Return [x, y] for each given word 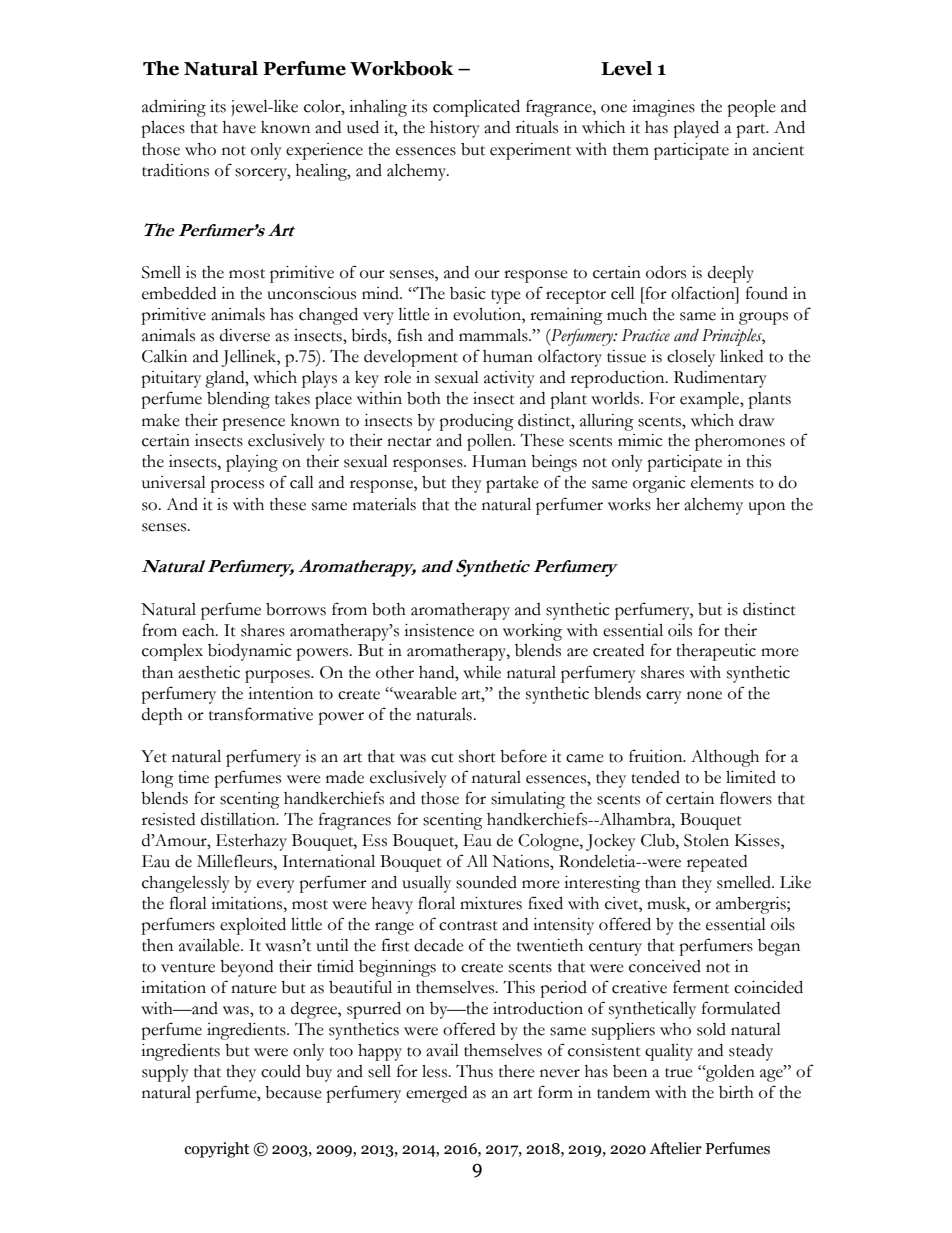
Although [725, 758]
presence [253, 424]
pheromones [740, 442]
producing [476, 422]
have [239, 127]
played [696, 129]
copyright [217, 1150]
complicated [476, 108]
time [193, 777]
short [477, 756]
